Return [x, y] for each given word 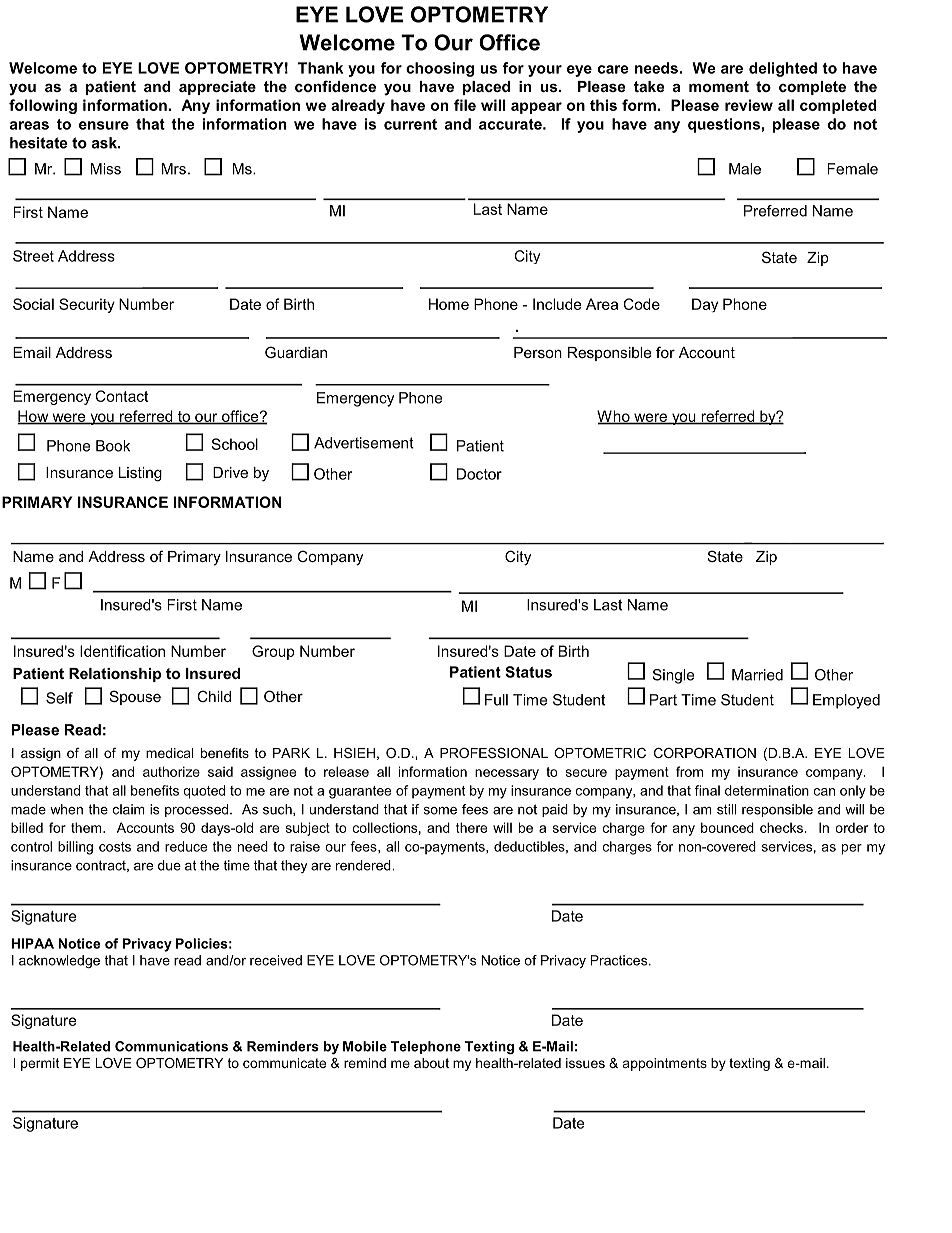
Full [496, 700]
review [749, 105]
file [465, 105]
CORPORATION [705, 753]
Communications [171, 1046]
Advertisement [364, 443]
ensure [104, 125]
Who [614, 417]
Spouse [135, 697]
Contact [121, 396]
